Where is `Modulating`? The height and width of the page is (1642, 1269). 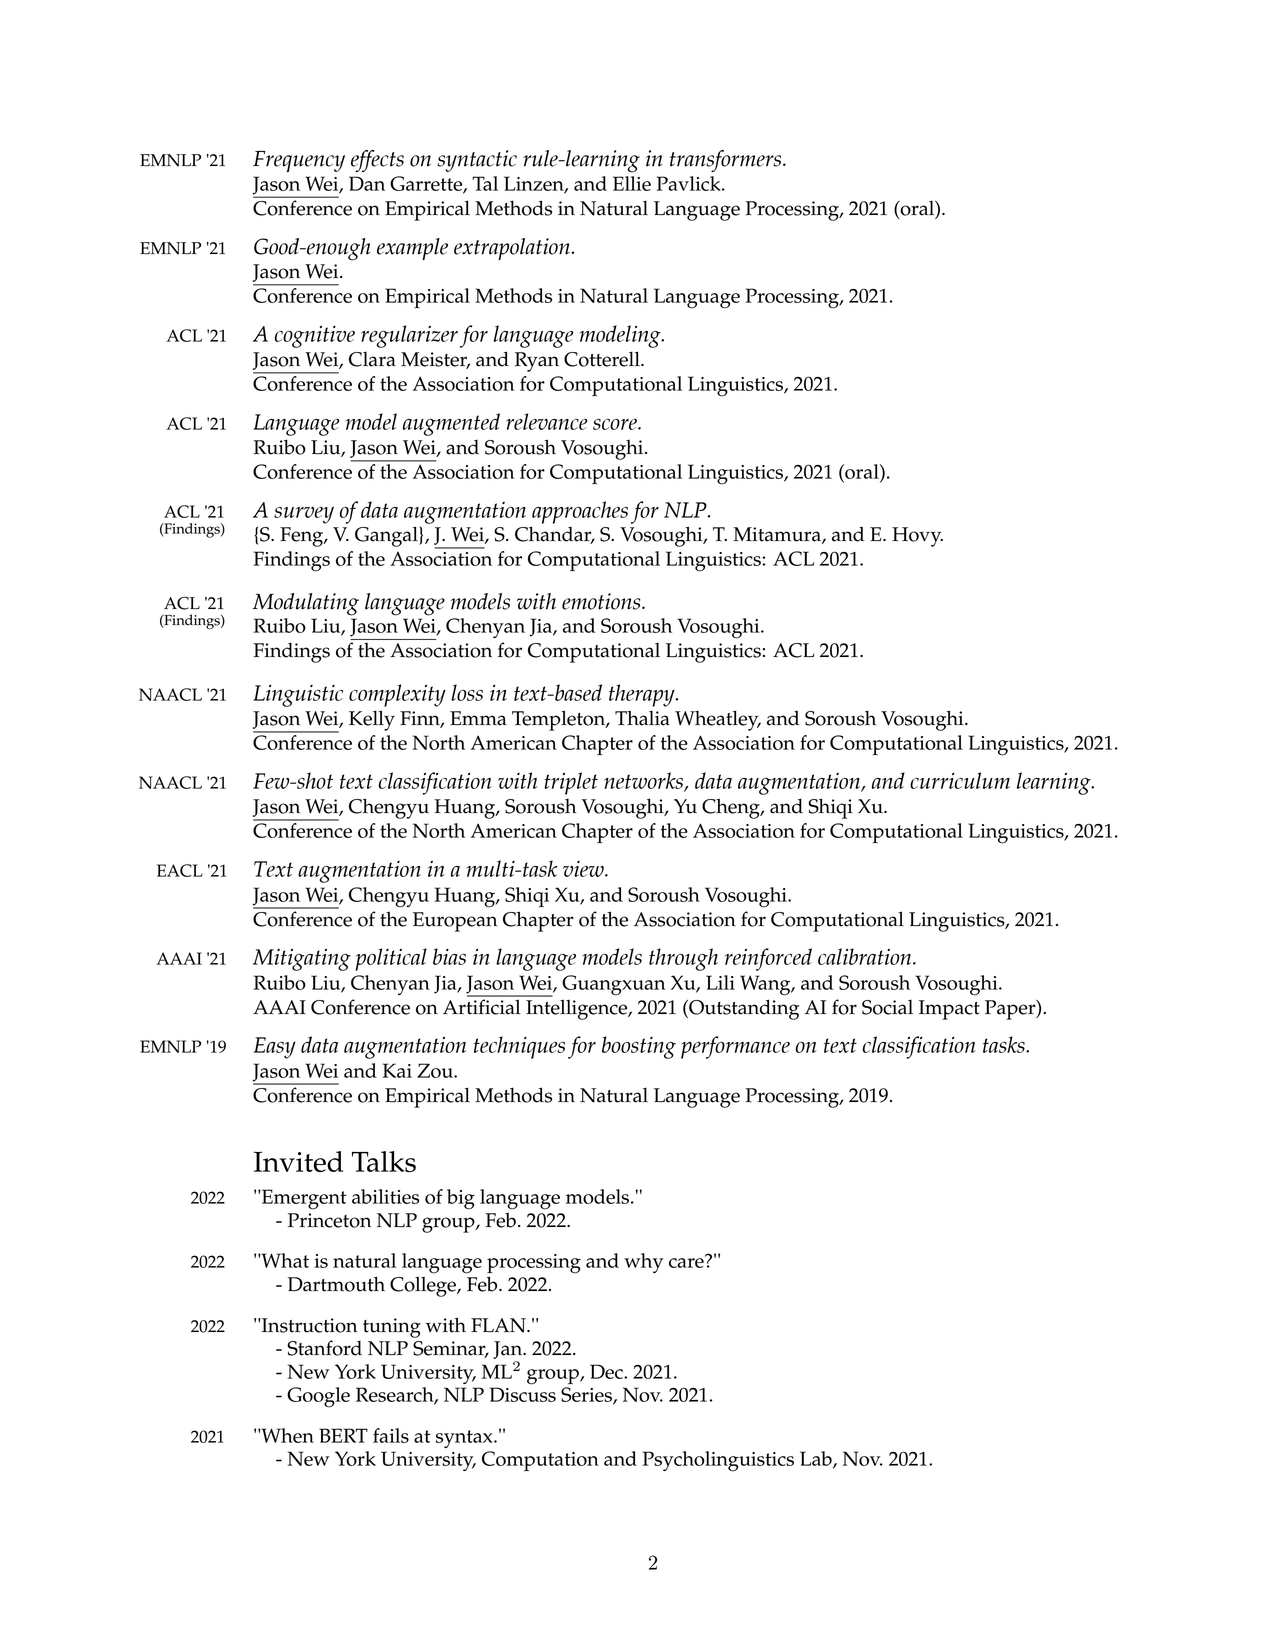 Modulating is located at coordinates (306, 604).
